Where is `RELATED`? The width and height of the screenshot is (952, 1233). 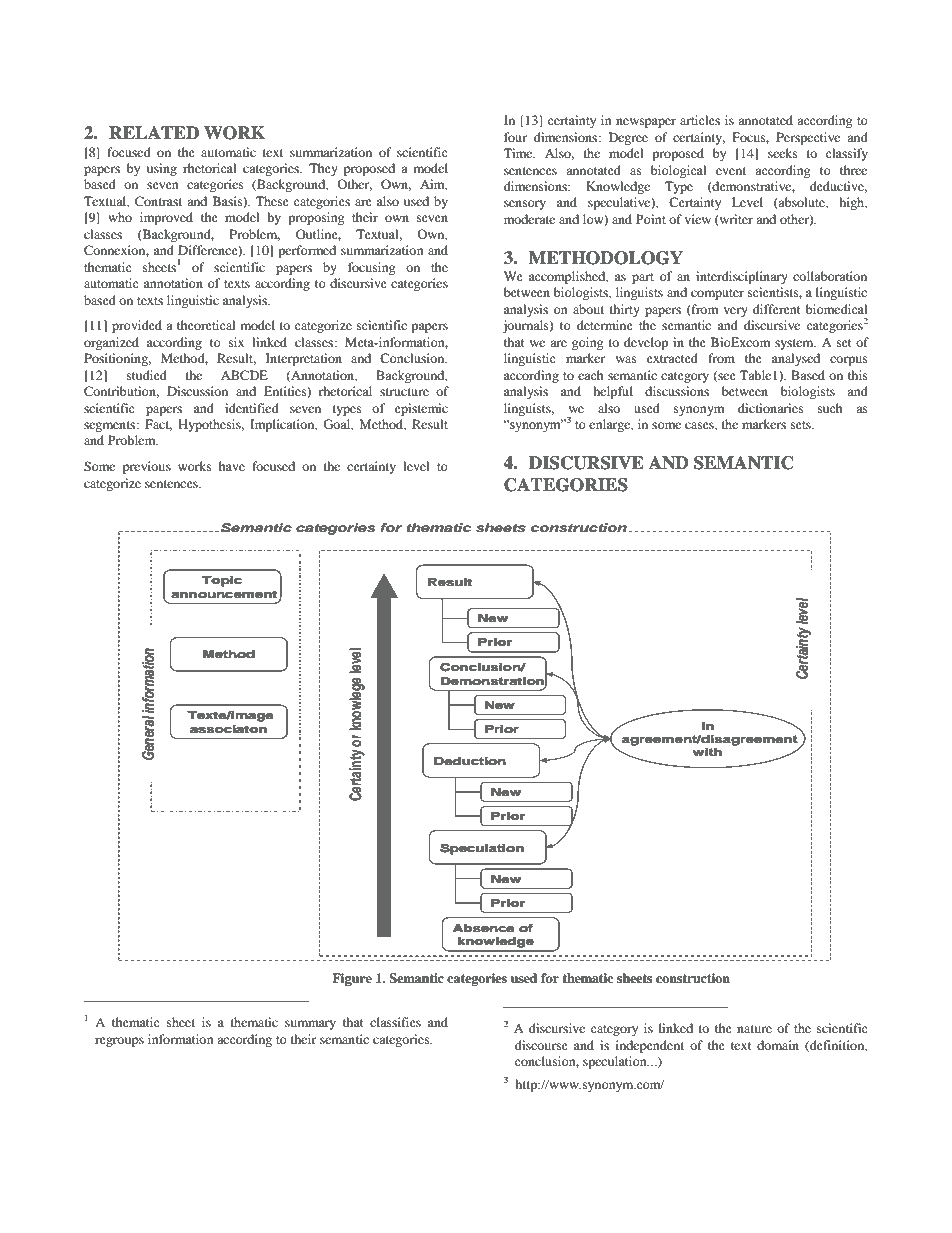
RELATED is located at coordinates (154, 132).
